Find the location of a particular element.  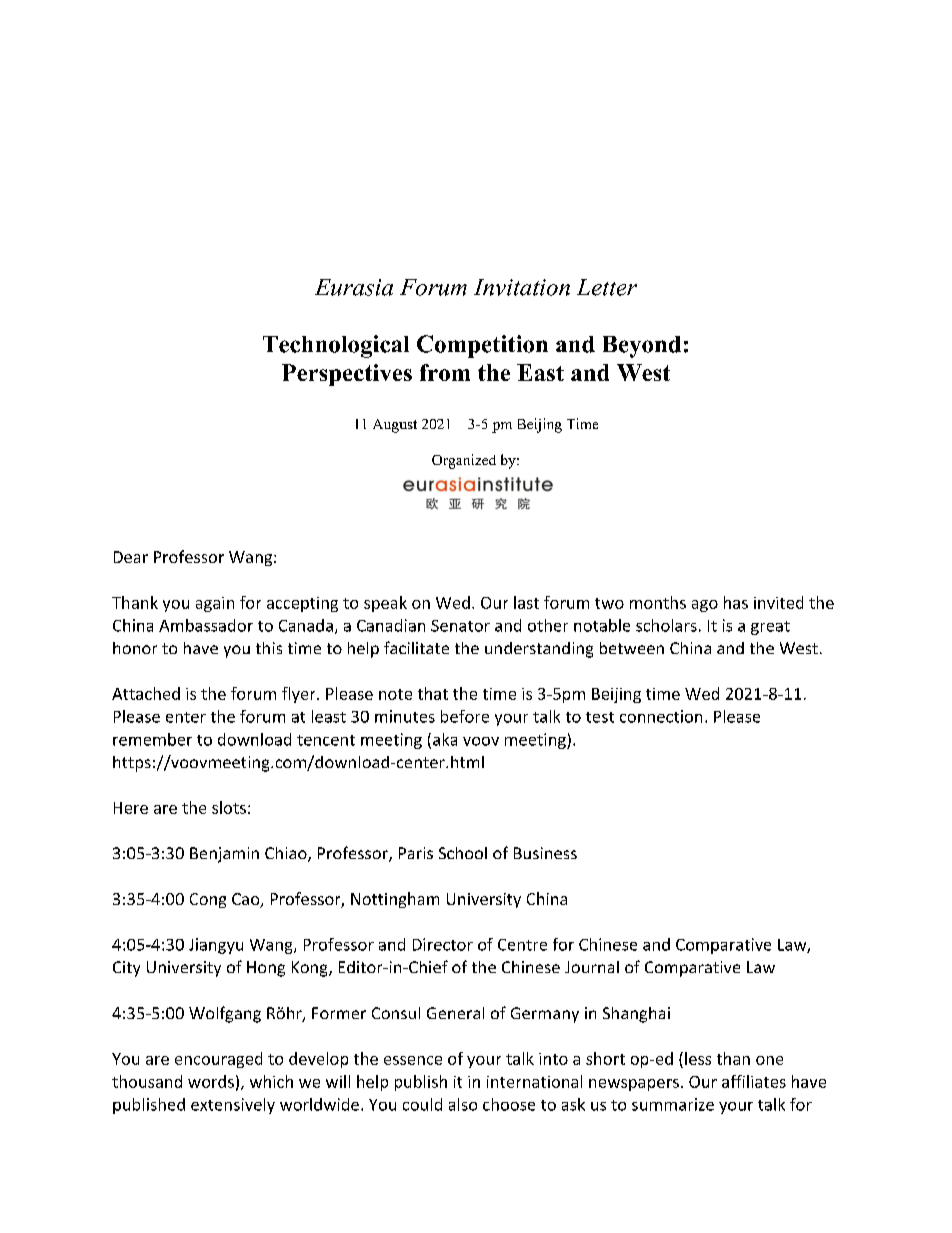

Competition is located at coordinates (482, 346).
